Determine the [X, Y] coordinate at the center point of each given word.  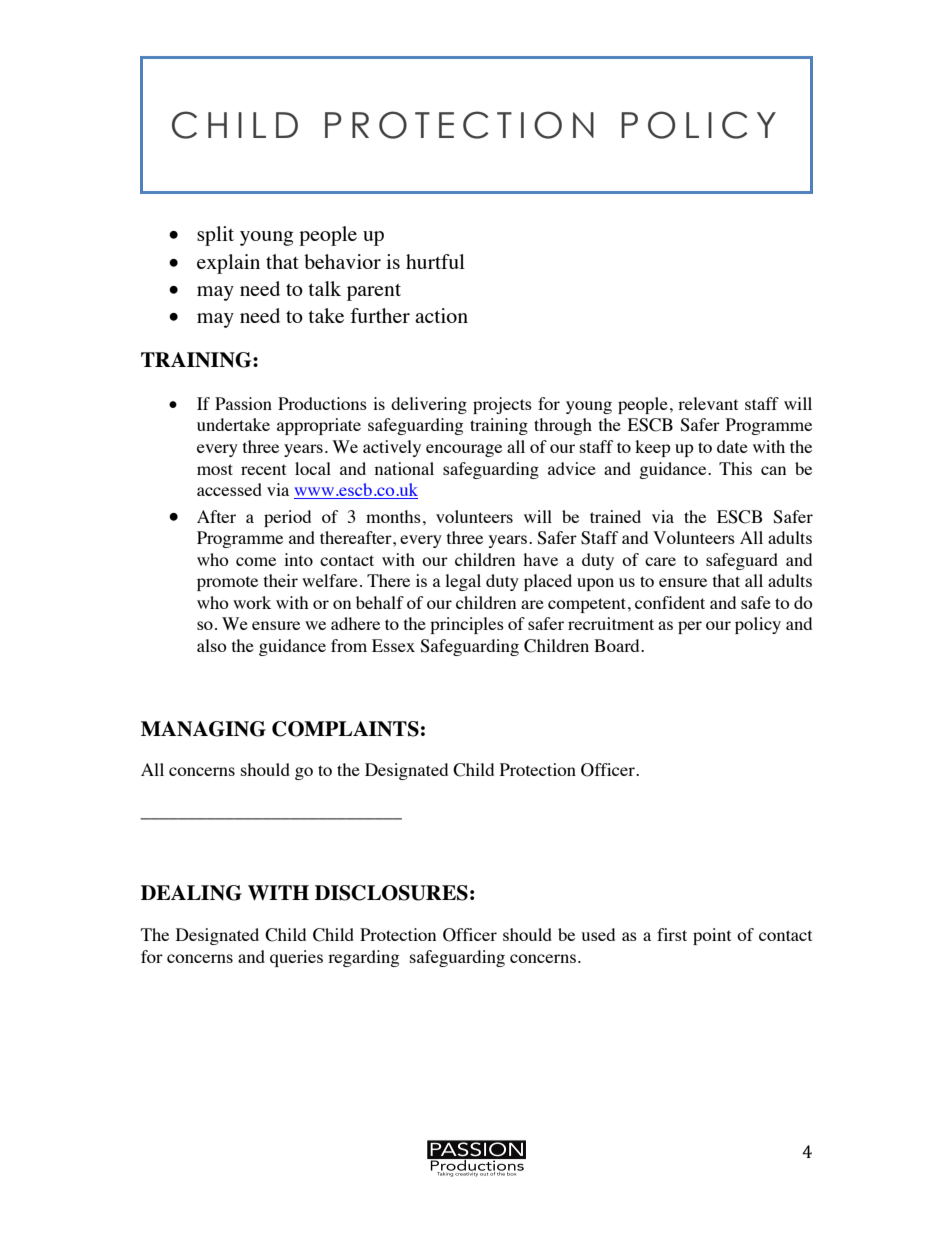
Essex [393, 645]
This [735, 468]
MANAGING [203, 729]
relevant [708, 403]
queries [296, 958]
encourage [464, 450]
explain [228, 264]
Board [618, 645]
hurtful [435, 261]
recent [263, 469]
